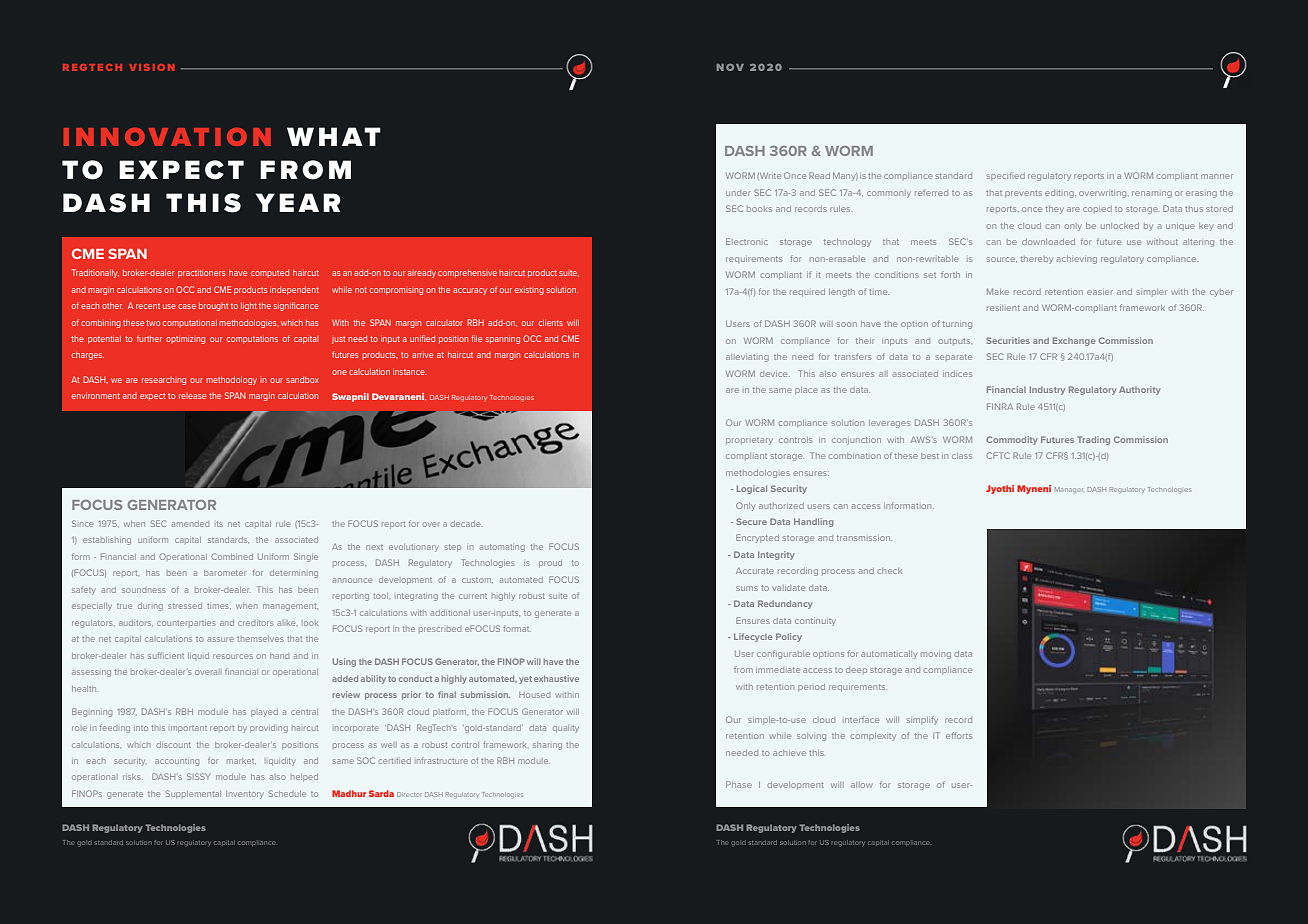  I want to click on SISSY, so click(198, 776).
